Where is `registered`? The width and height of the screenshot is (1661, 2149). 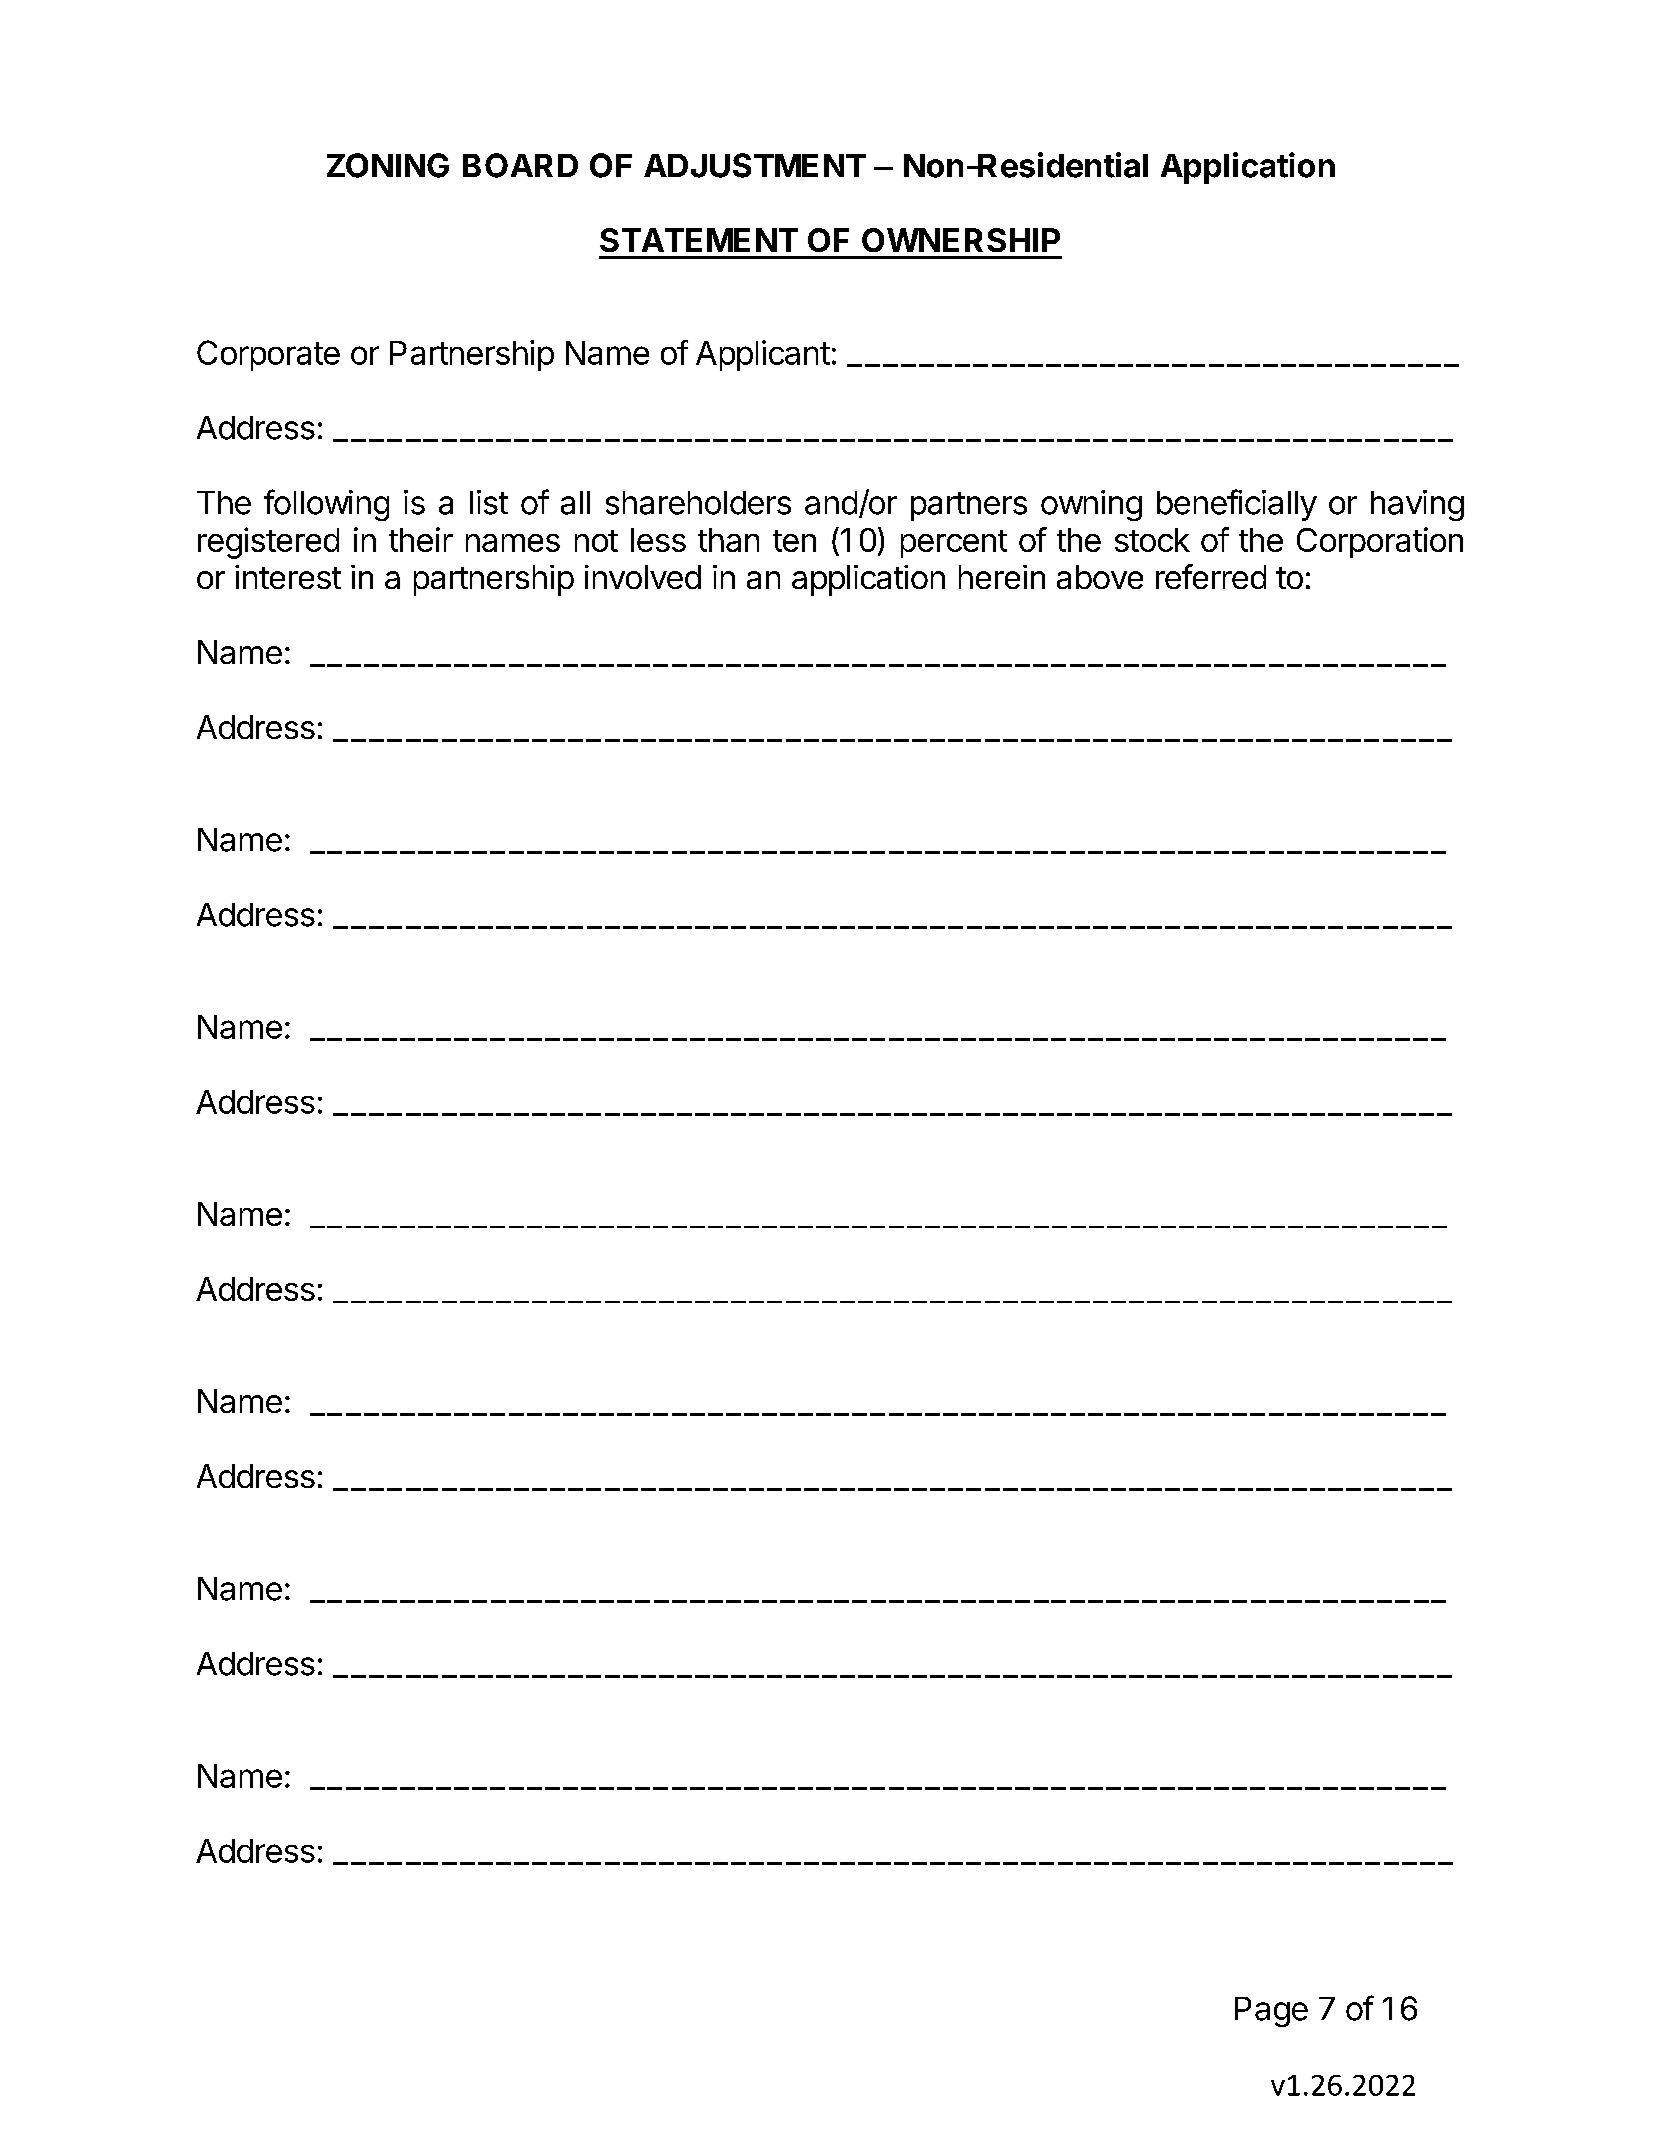
registered is located at coordinates (268, 543).
